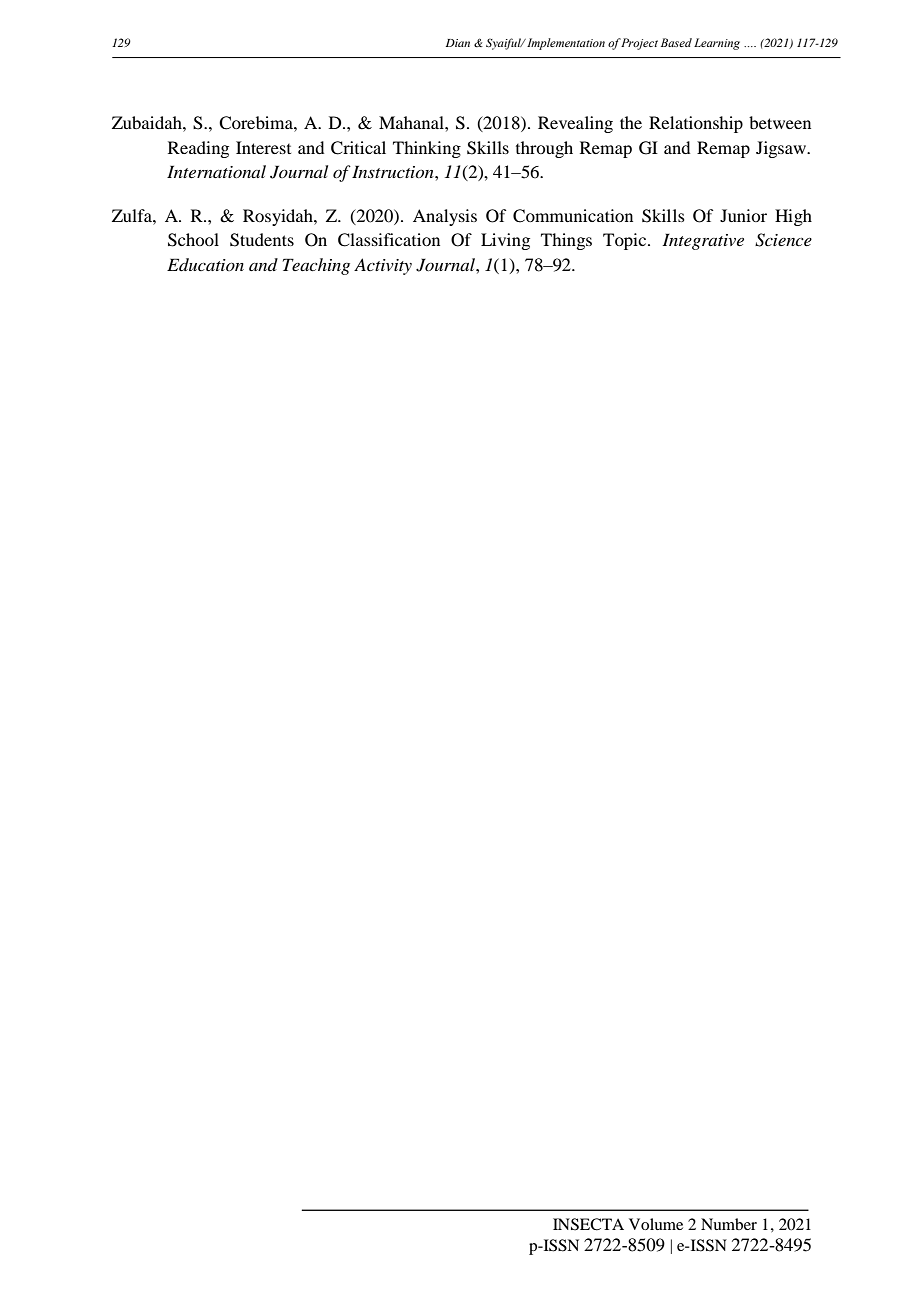 Image resolution: width=924 pixels, height=1308 pixels. I want to click on INSECTA, so click(588, 1224).
